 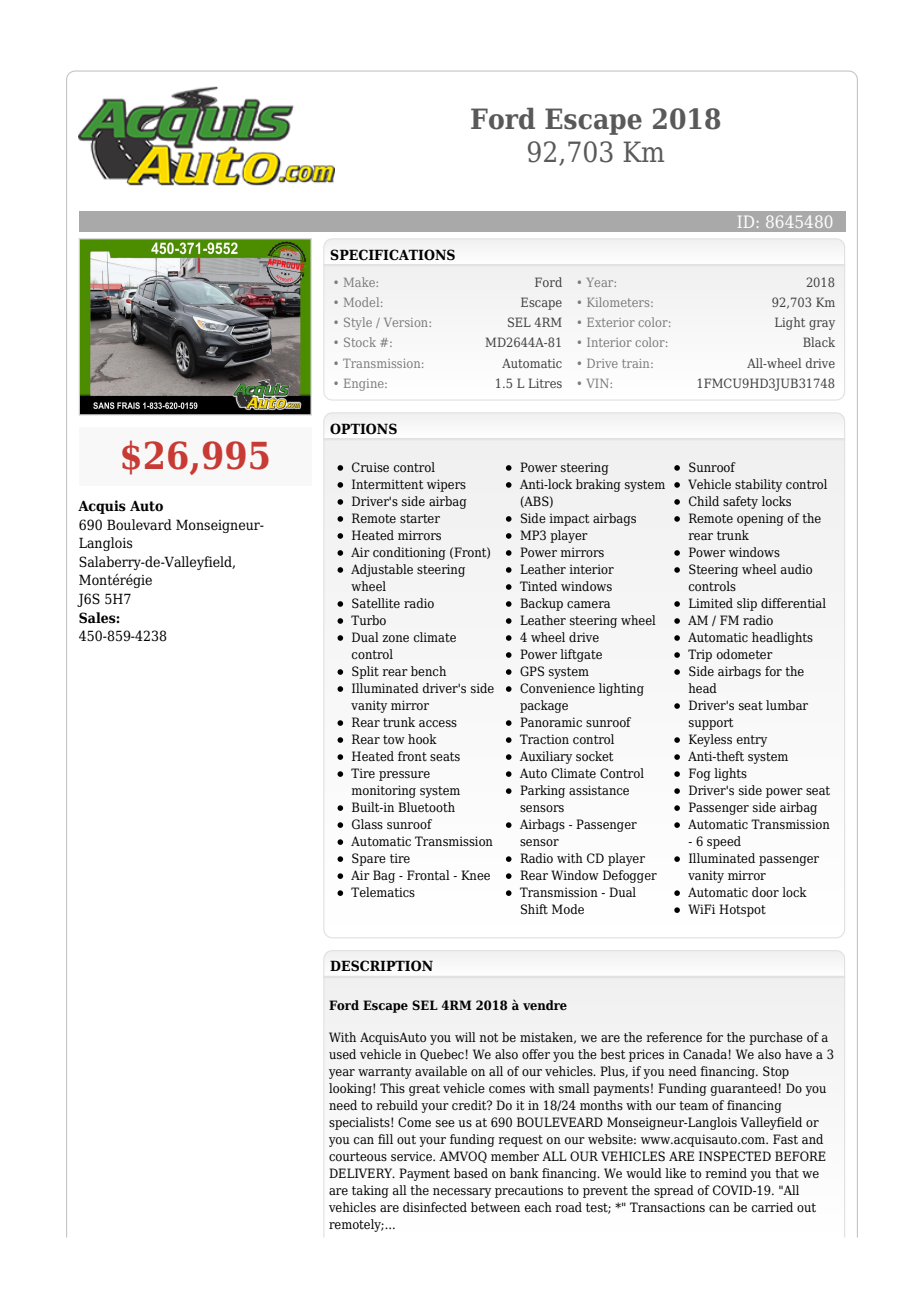 What do you see at coordinates (360, 282) in the screenshot?
I see `Make` at bounding box center [360, 282].
